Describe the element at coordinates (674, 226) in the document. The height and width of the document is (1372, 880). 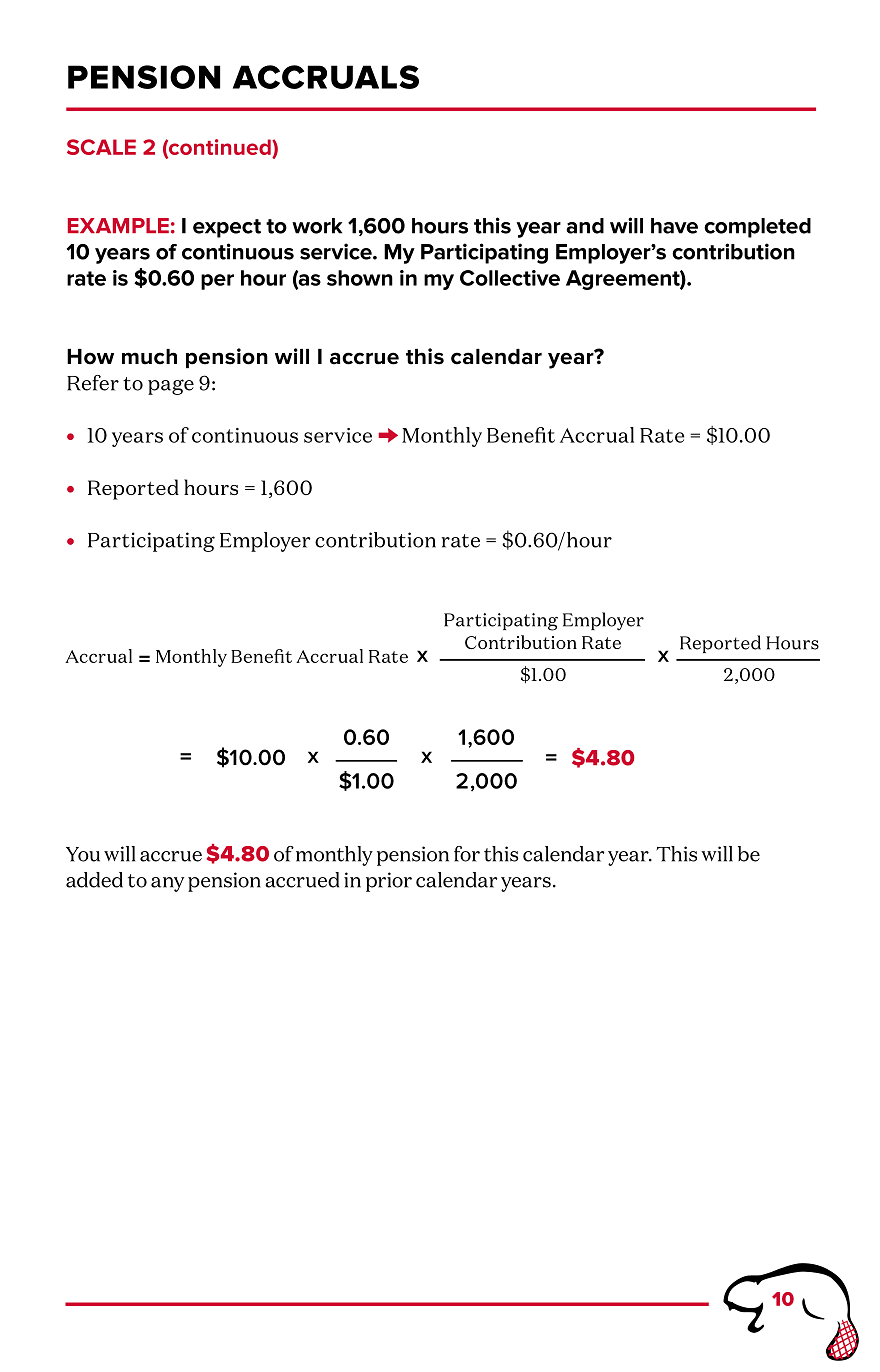
I see `have` at that location.
